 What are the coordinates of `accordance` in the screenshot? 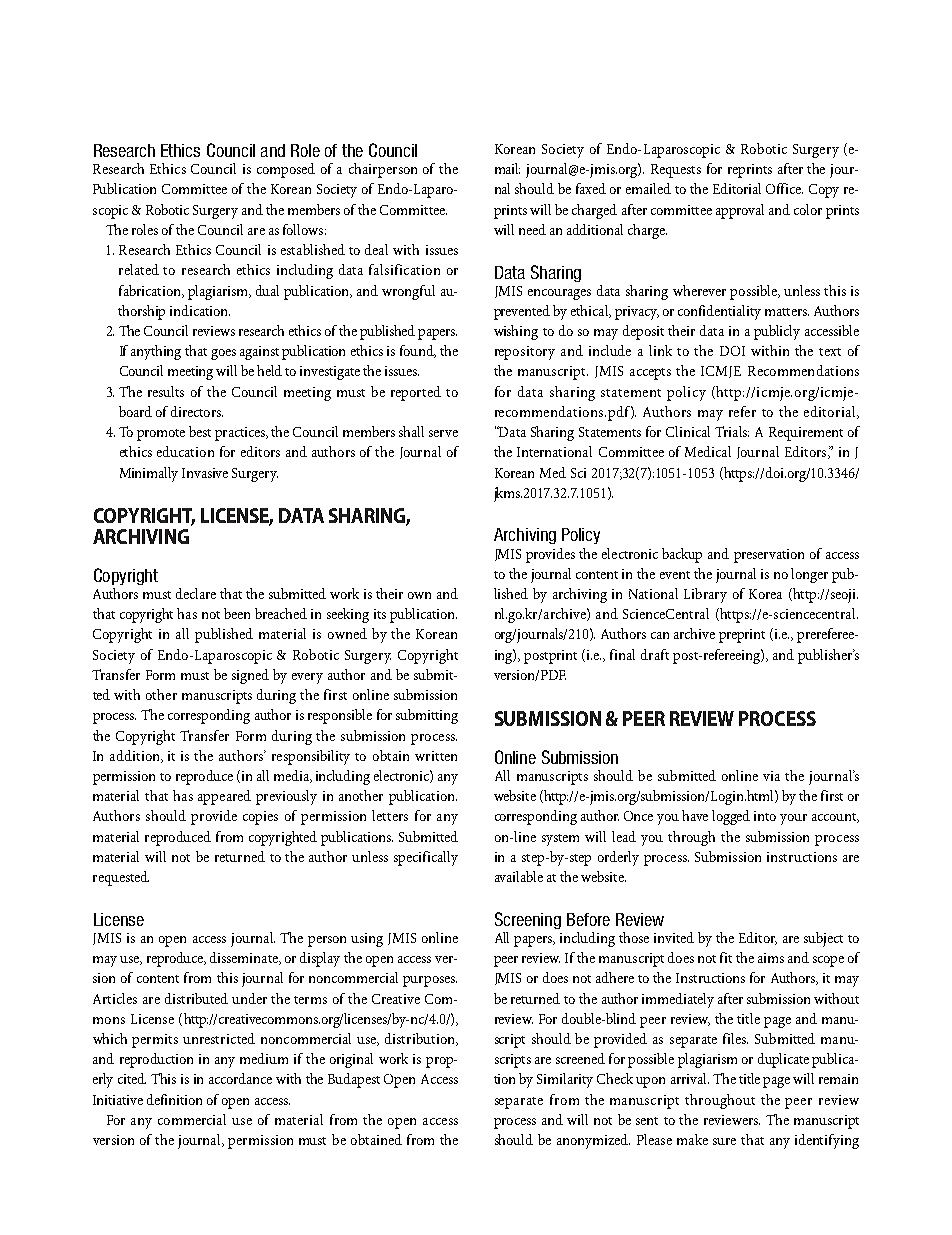 It's located at (240, 1078).
